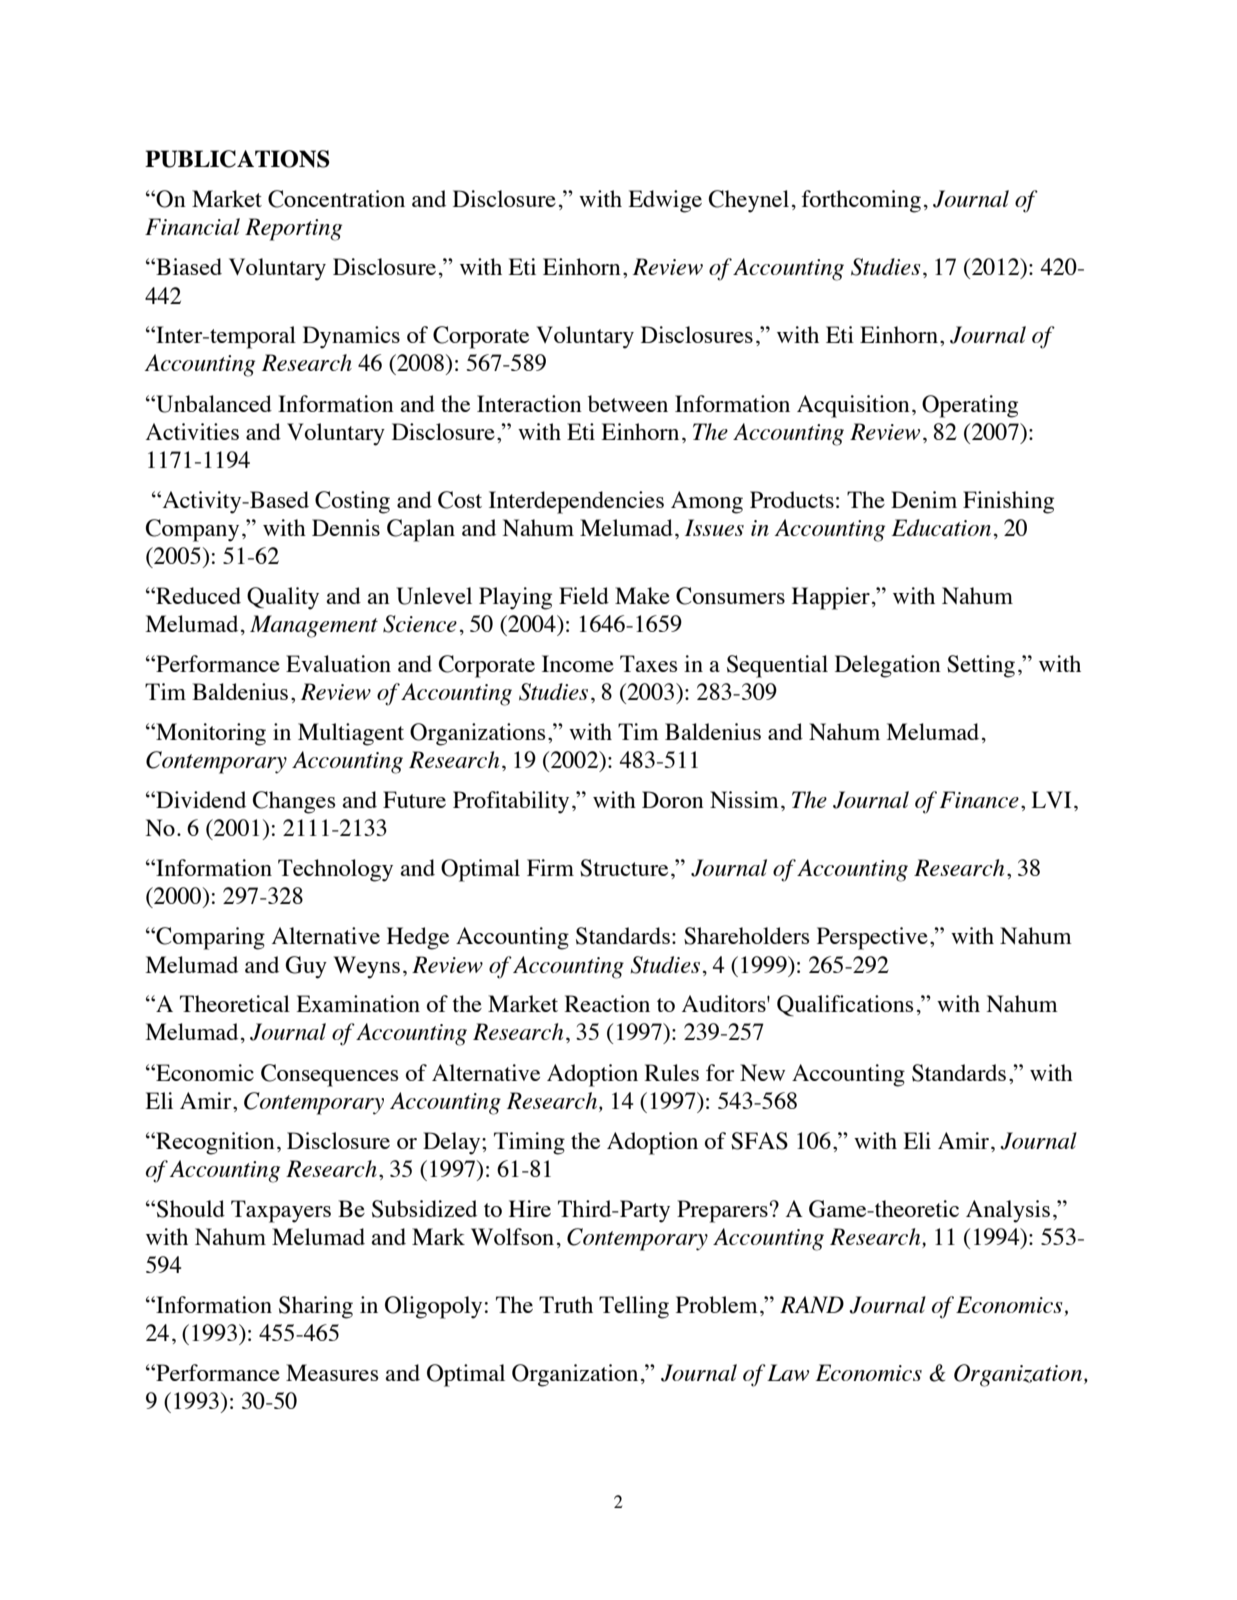 The image size is (1237, 1600). I want to click on Doron, so click(673, 799).
